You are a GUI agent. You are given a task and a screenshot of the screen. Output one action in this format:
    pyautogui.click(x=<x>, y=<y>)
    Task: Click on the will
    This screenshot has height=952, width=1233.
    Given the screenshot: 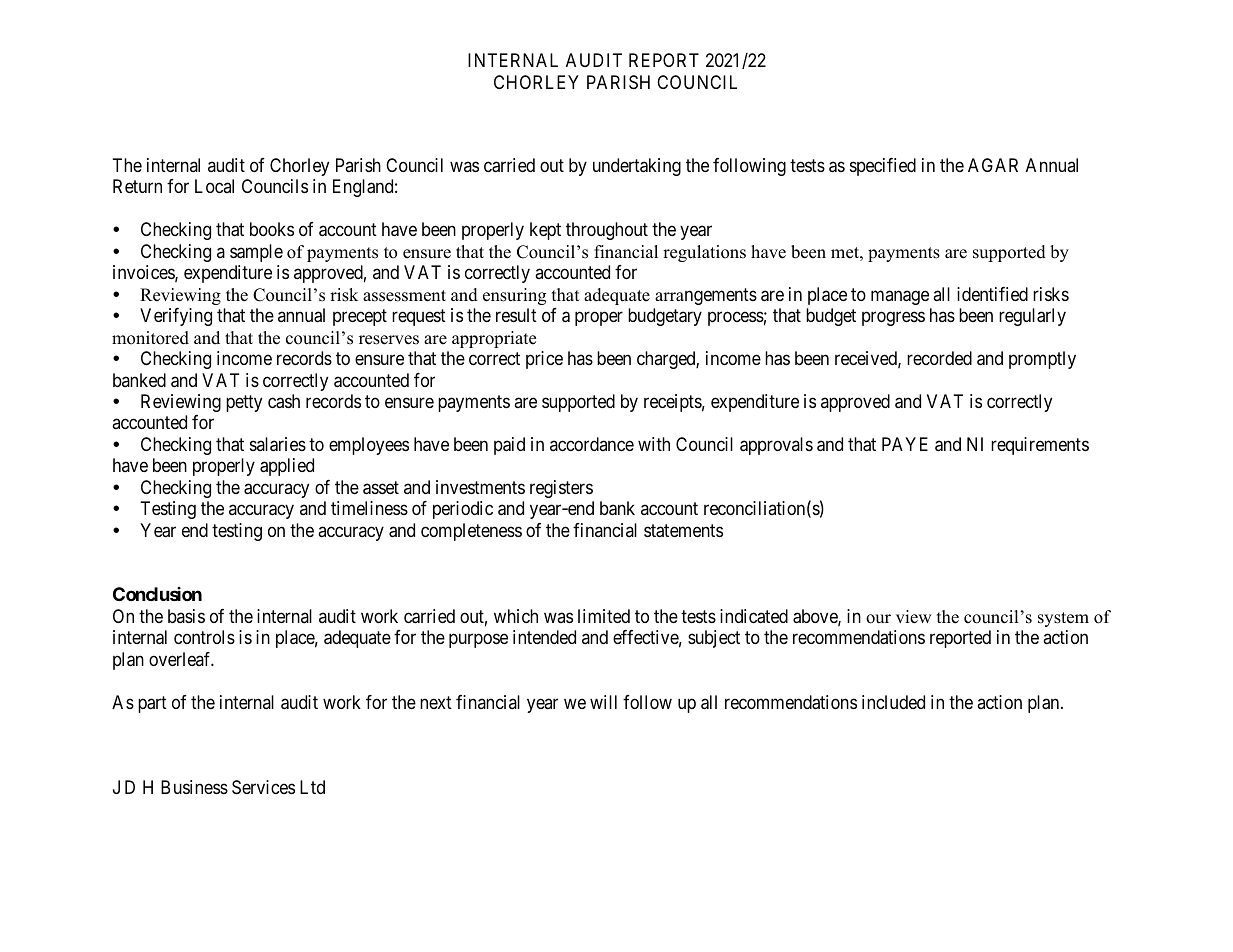 What is the action you would take?
    pyautogui.click(x=603, y=702)
